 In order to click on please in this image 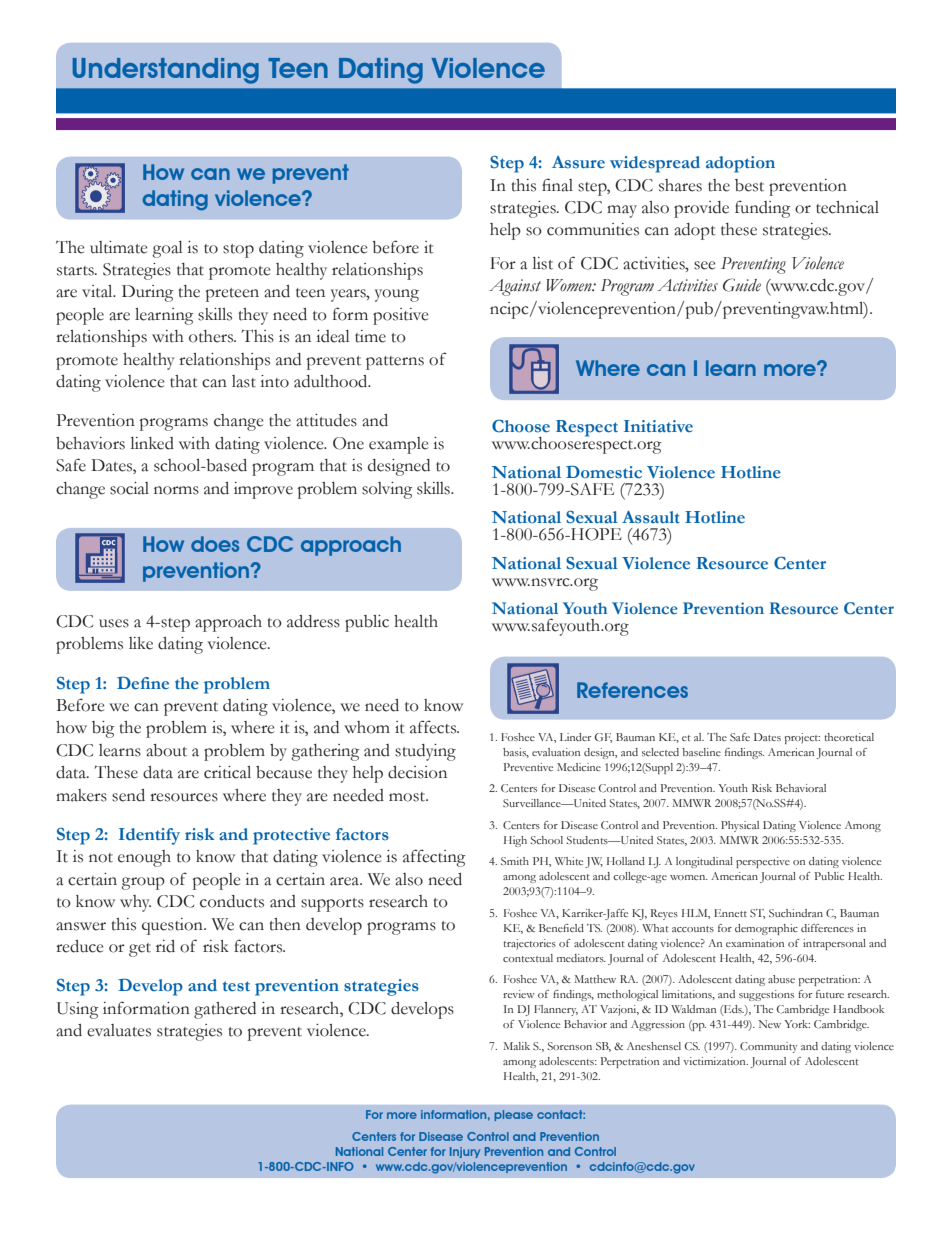, I will do `click(513, 1115)`.
